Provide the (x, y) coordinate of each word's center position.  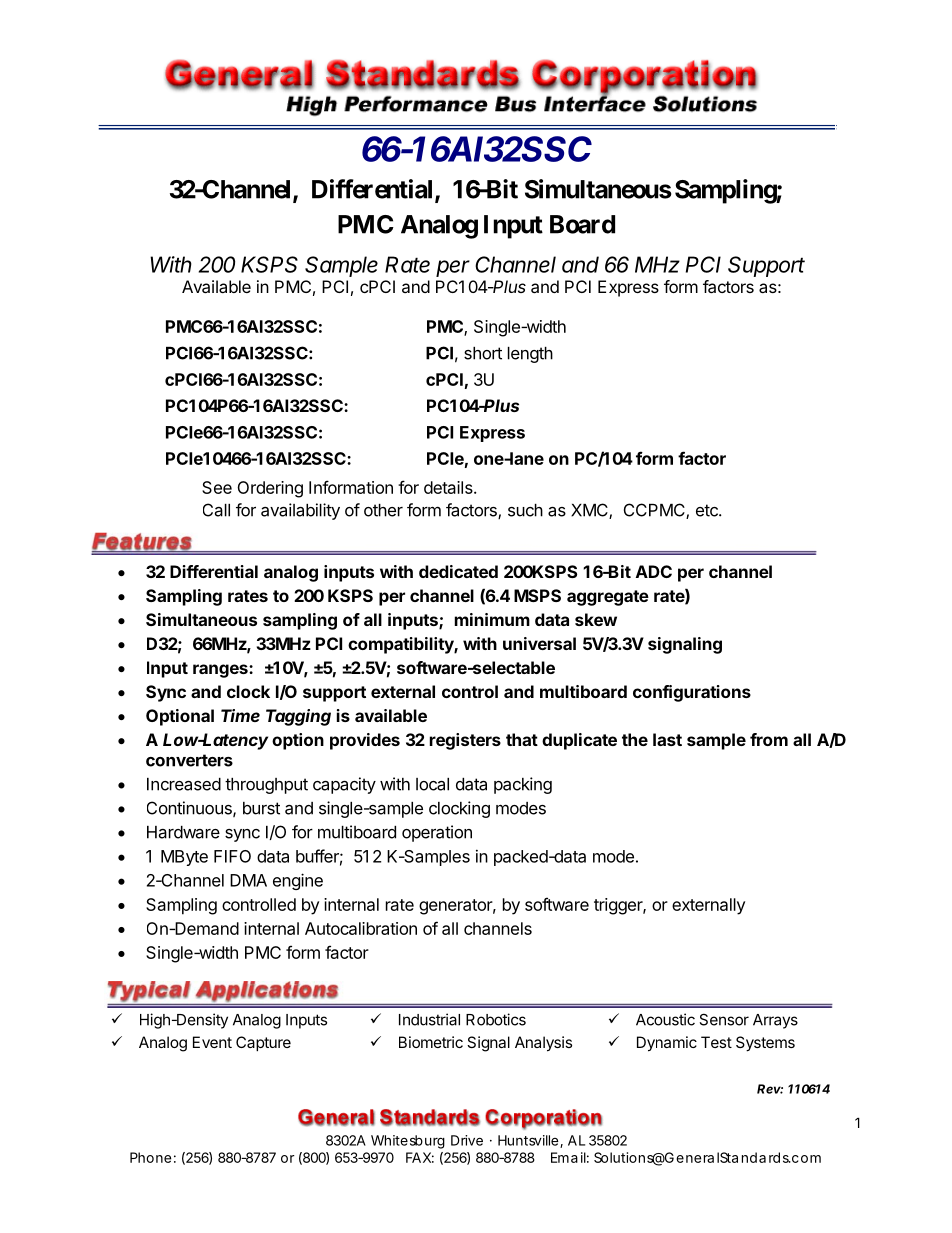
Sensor (724, 1019)
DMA (248, 880)
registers (465, 741)
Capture (263, 1043)
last (667, 739)
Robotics (496, 1019)
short (483, 353)
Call (216, 510)
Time (240, 715)
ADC (654, 571)
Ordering (270, 489)
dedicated (458, 571)
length (530, 355)
